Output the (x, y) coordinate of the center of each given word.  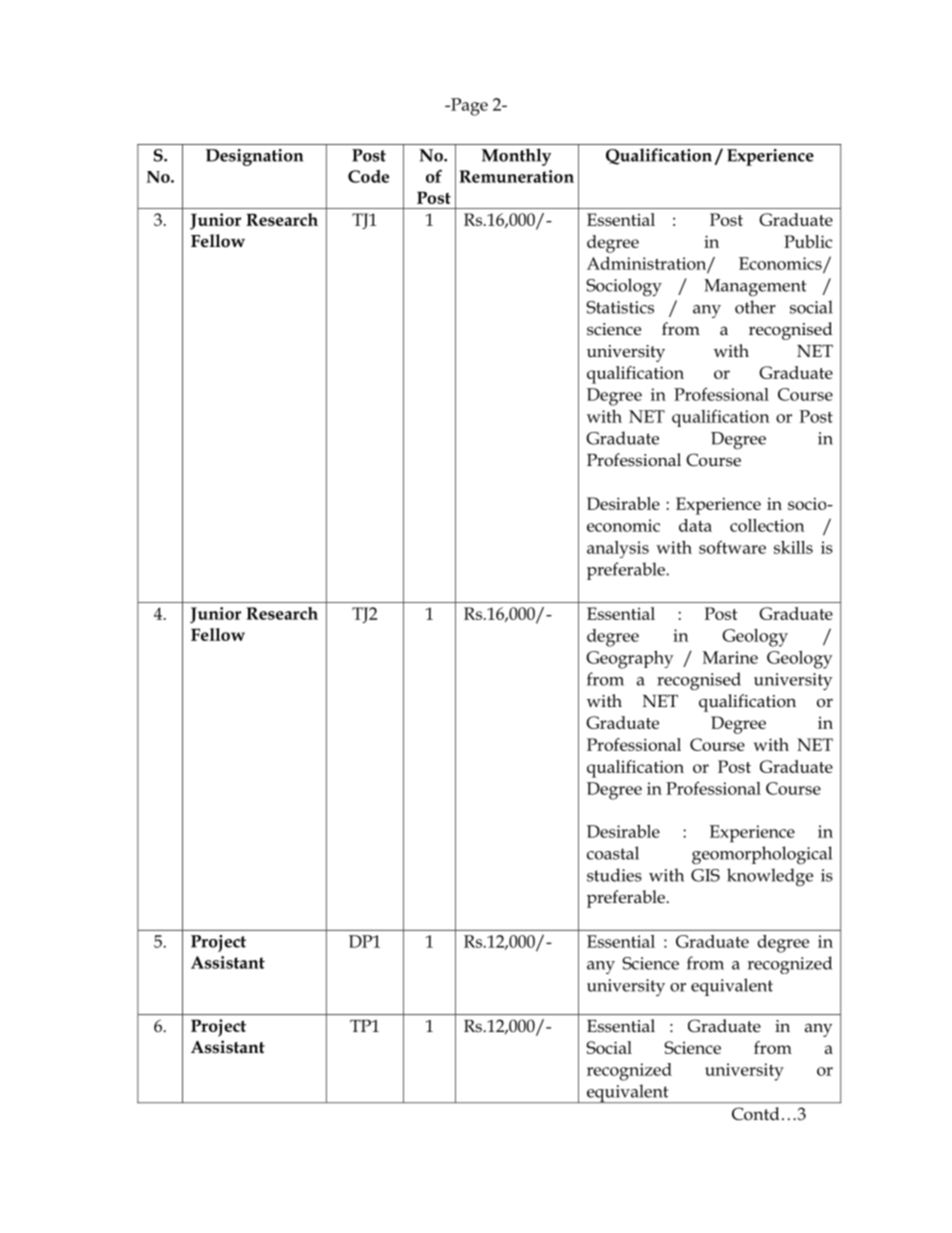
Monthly (516, 157)
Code (368, 176)
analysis (618, 549)
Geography (630, 660)
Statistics (620, 307)
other (755, 307)
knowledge (770, 877)
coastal (613, 853)
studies (614, 875)
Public (808, 241)
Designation (254, 157)
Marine (730, 657)
